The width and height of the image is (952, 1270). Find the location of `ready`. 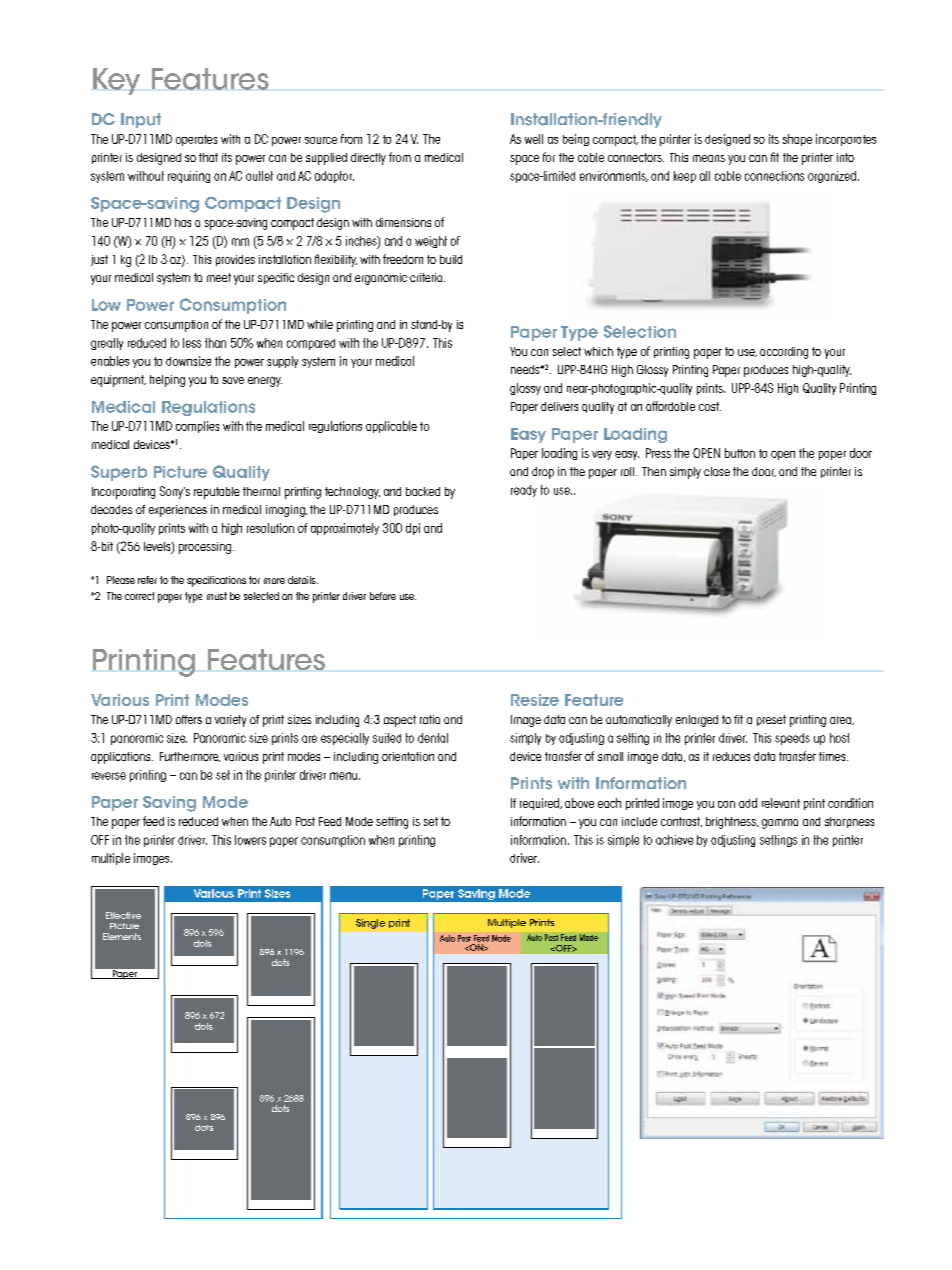

ready is located at coordinates (524, 491).
